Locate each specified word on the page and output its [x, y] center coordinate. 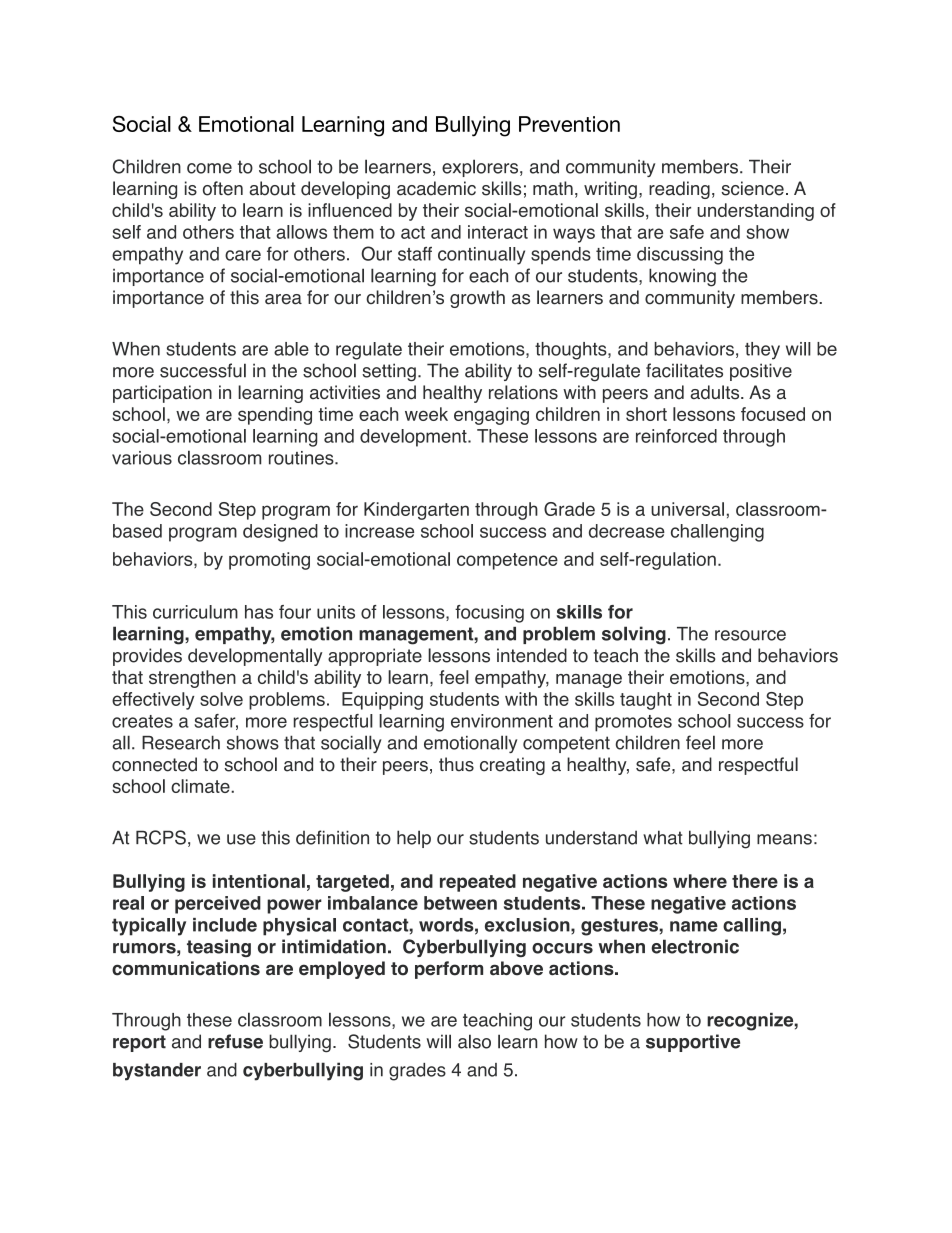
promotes [633, 723]
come [209, 168]
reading [679, 190]
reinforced [676, 436]
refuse [235, 1041]
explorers [481, 168]
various [142, 458]
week [426, 414]
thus [456, 764]
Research [181, 742]
